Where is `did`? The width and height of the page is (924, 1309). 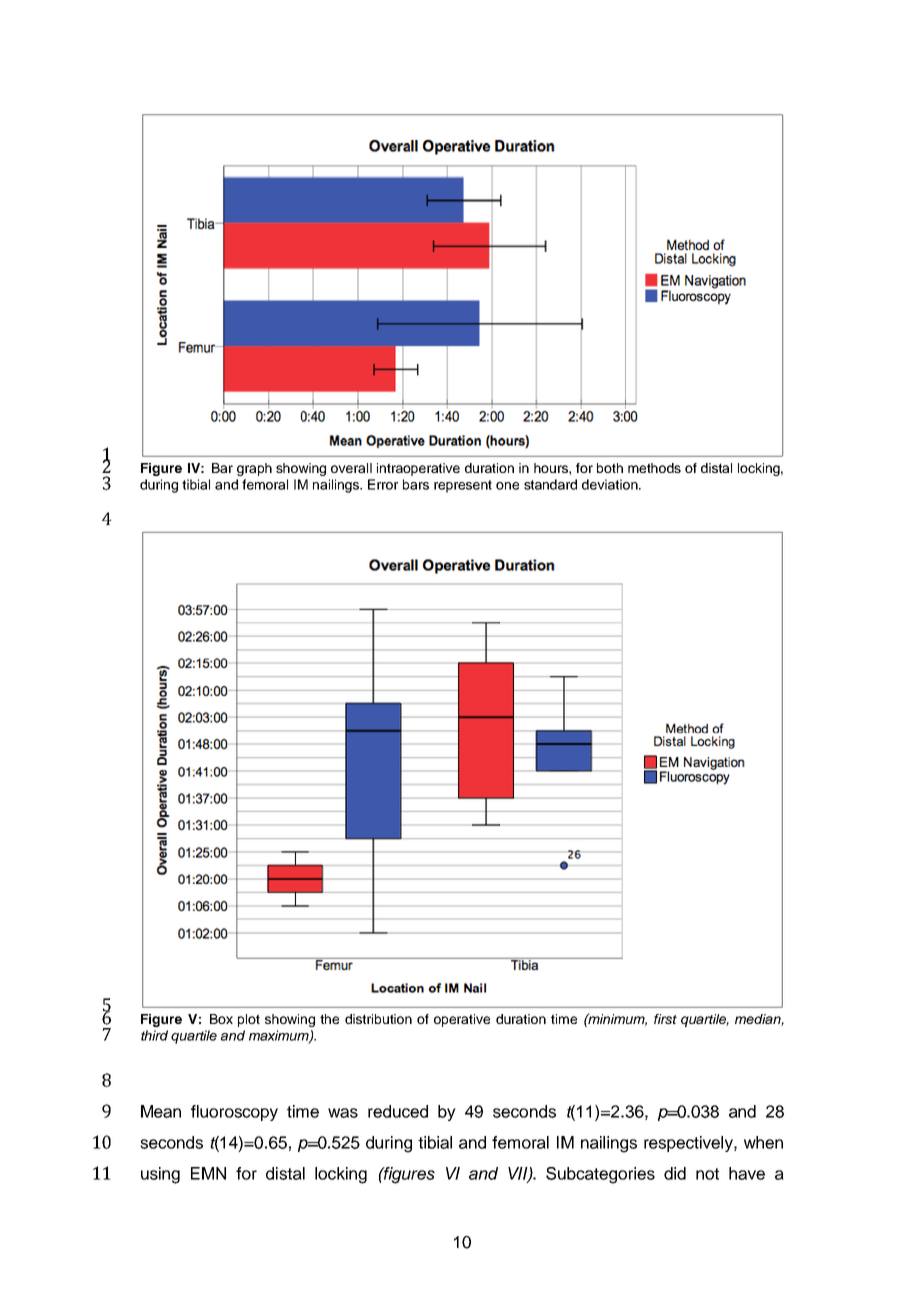 did is located at coordinates (675, 1173).
